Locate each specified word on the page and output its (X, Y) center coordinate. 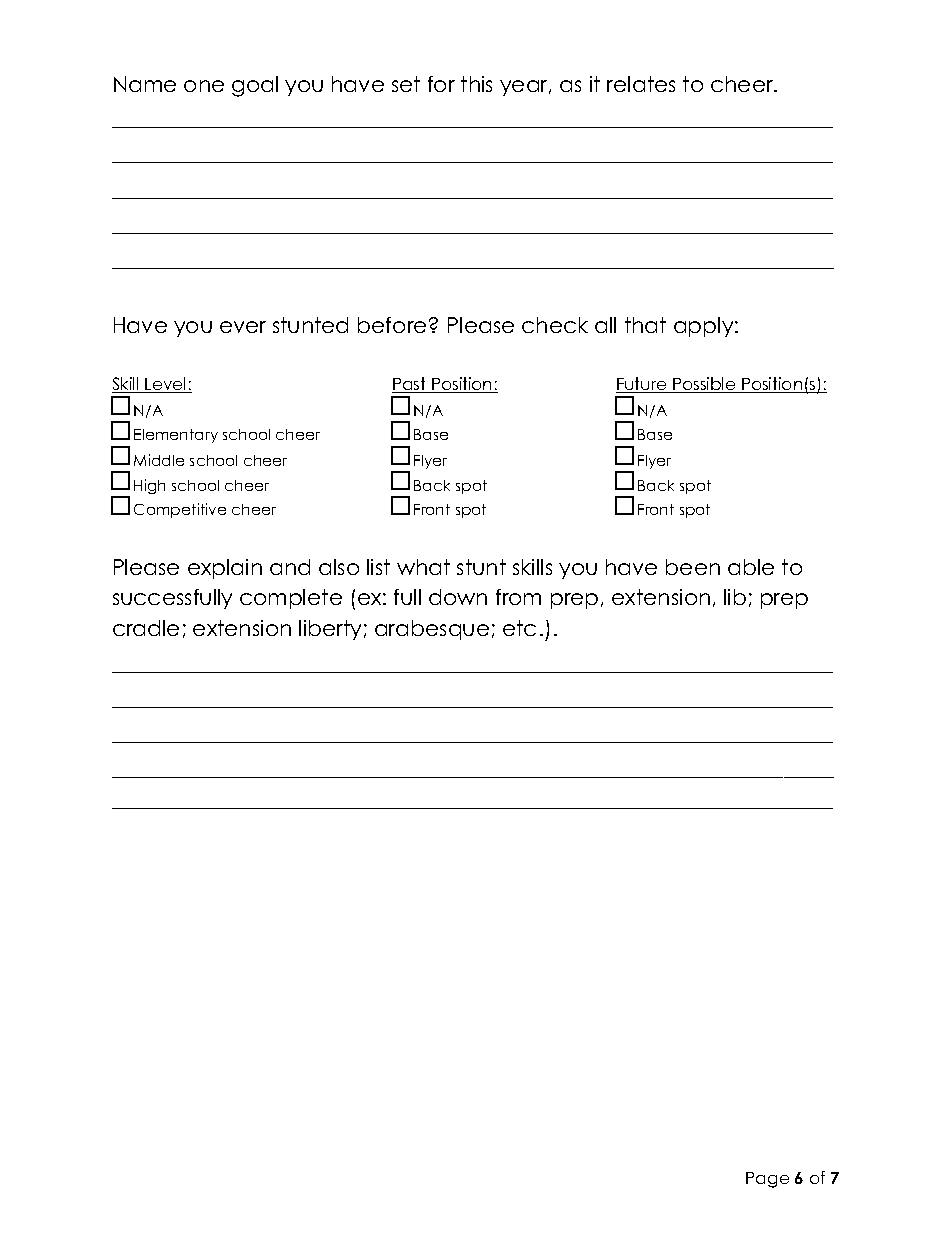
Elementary (176, 436)
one (204, 86)
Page (767, 1180)
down (458, 597)
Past (410, 385)
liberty (330, 630)
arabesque (432, 630)
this (476, 84)
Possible (704, 385)
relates (641, 84)
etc (519, 628)
